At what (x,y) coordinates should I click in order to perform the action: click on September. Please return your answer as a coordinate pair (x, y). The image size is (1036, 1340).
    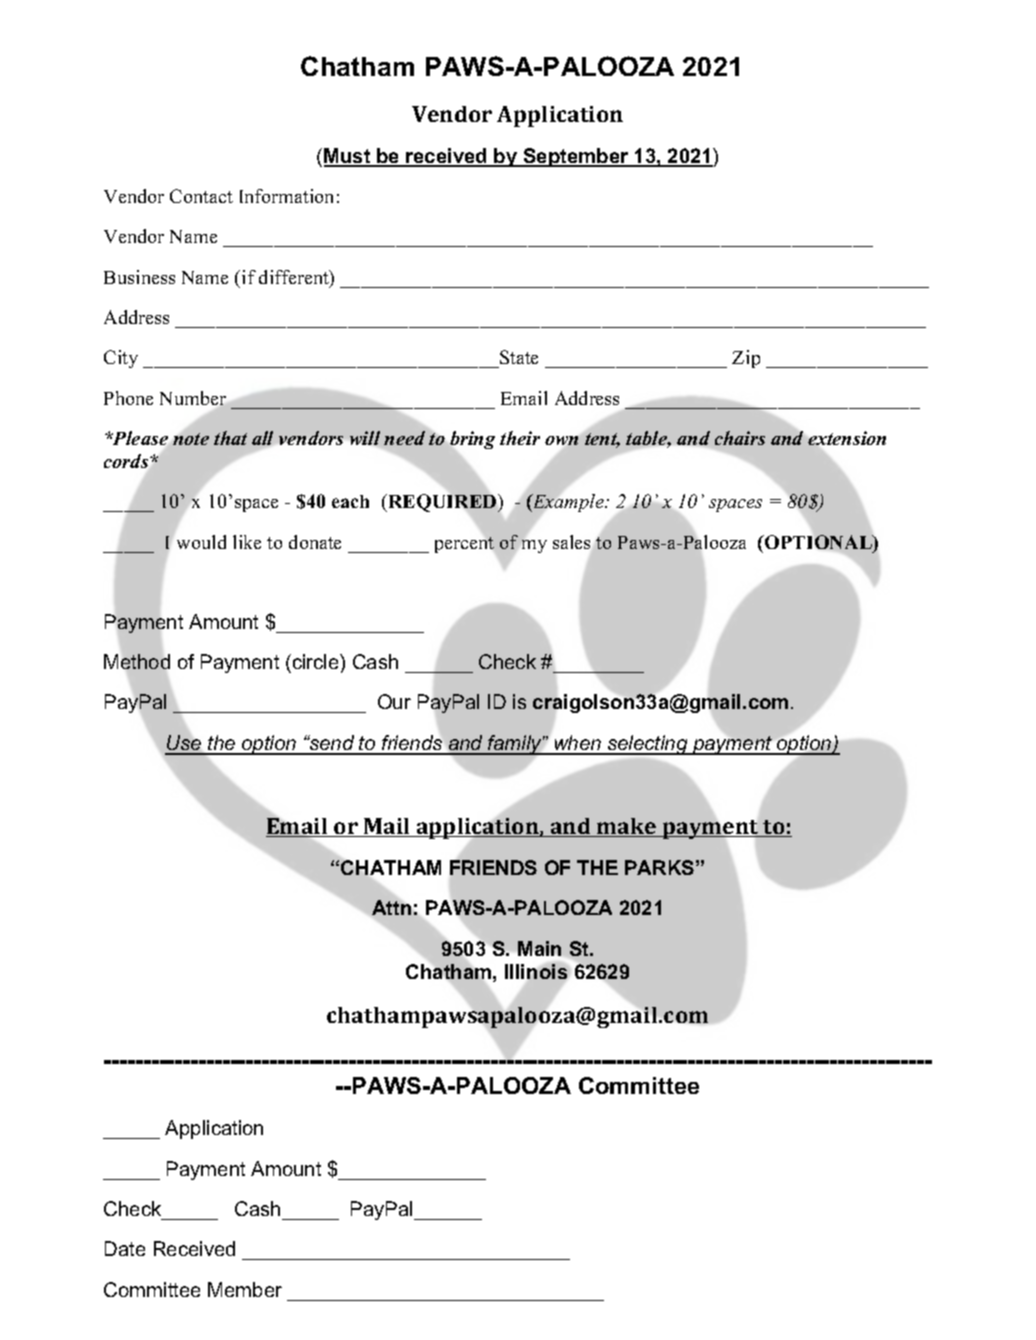
    Looking at the image, I should click on (576, 157).
